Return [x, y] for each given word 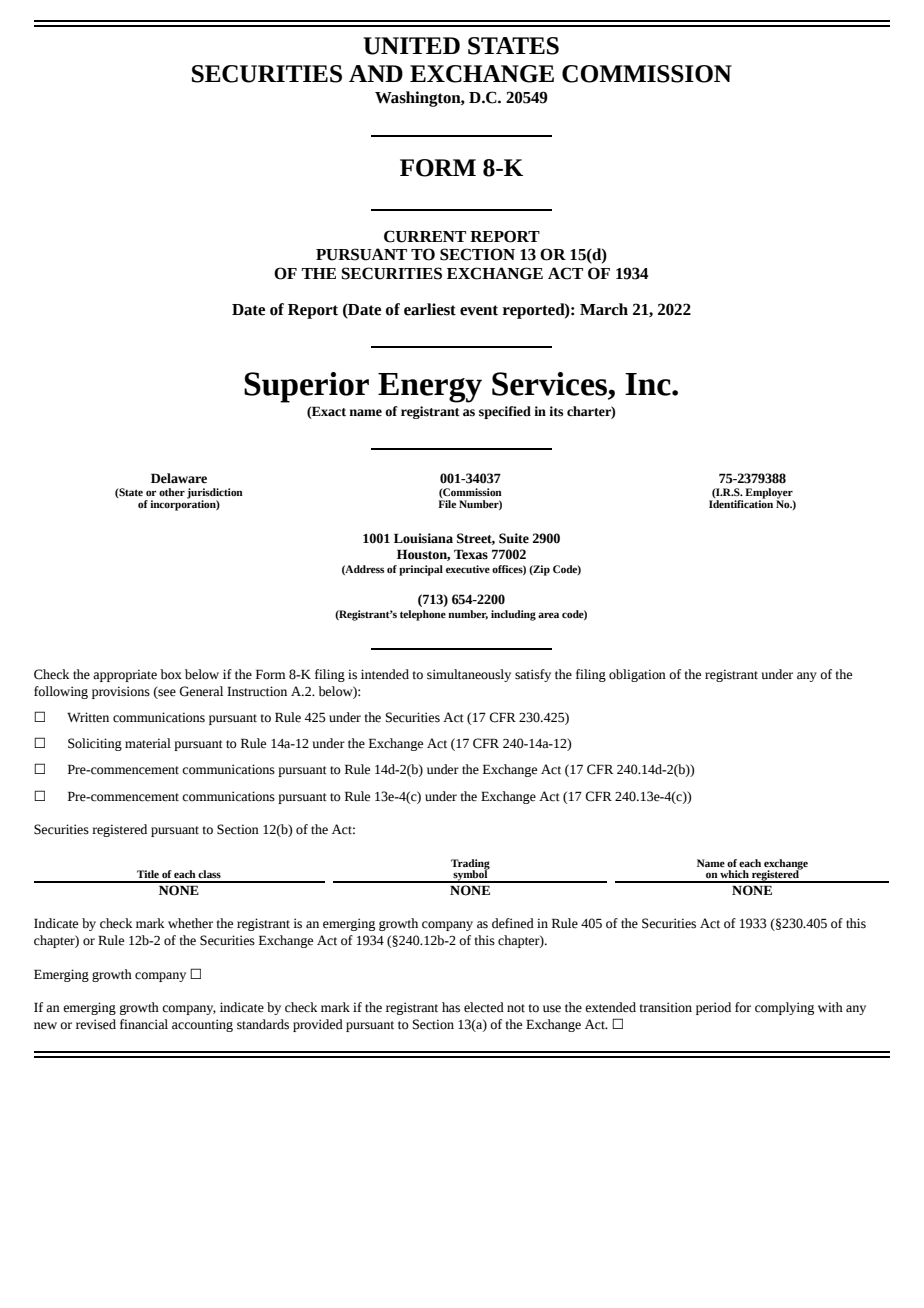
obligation [637, 675]
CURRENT [425, 236]
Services [551, 384]
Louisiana [423, 538]
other [172, 492]
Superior [306, 387]
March [604, 309]
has [451, 1007]
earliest [430, 309]
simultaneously [469, 675]
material [148, 743]
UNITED [411, 46]
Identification [741, 502]
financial [144, 1024]
